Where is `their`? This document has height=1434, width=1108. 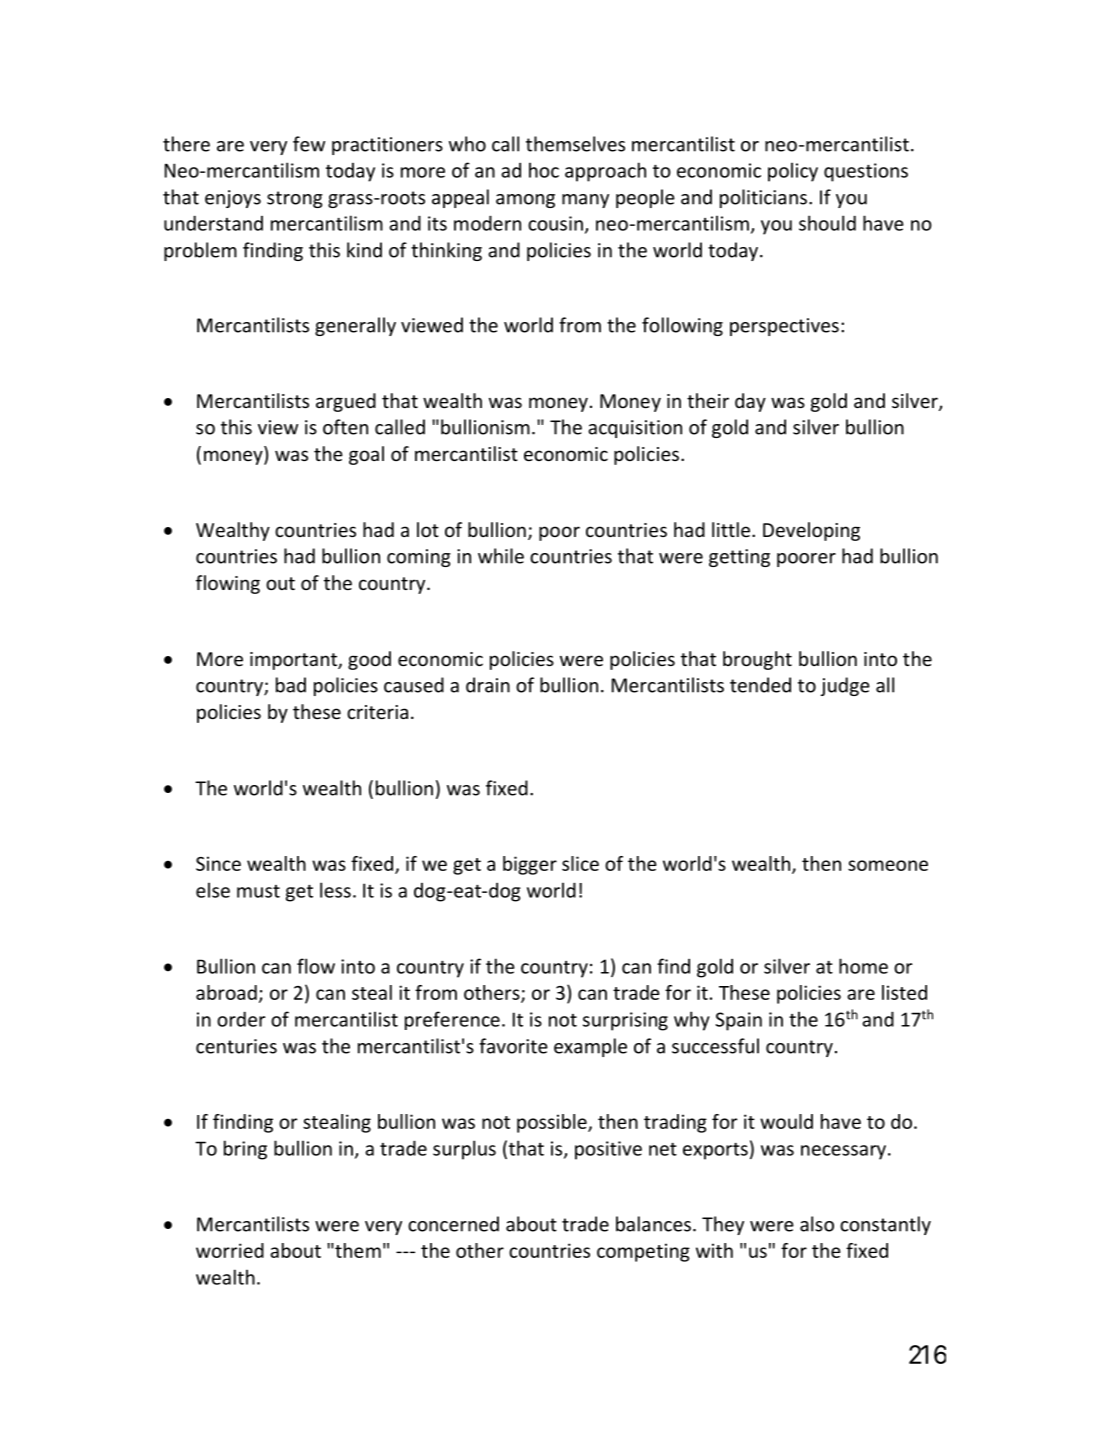 their is located at coordinates (708, 400).
